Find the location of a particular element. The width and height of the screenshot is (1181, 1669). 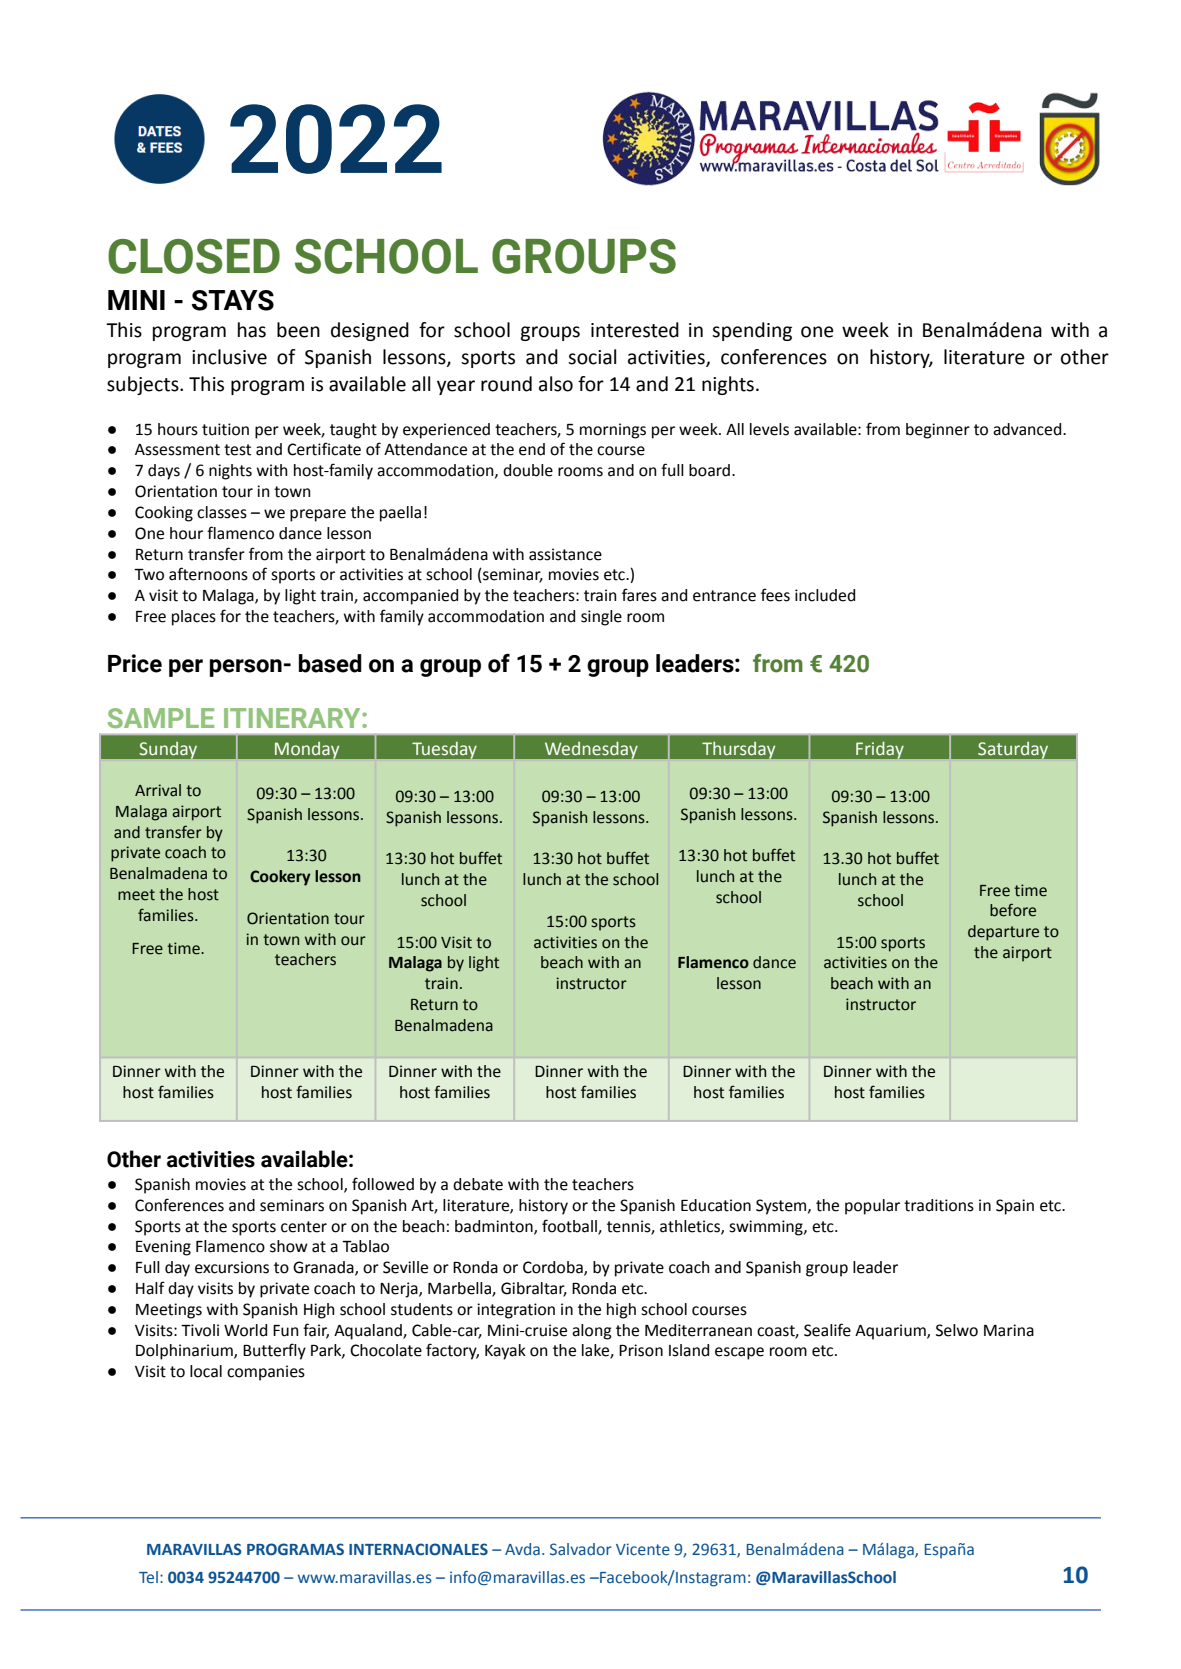

Vicente is located at coordinates (643, 1549).
